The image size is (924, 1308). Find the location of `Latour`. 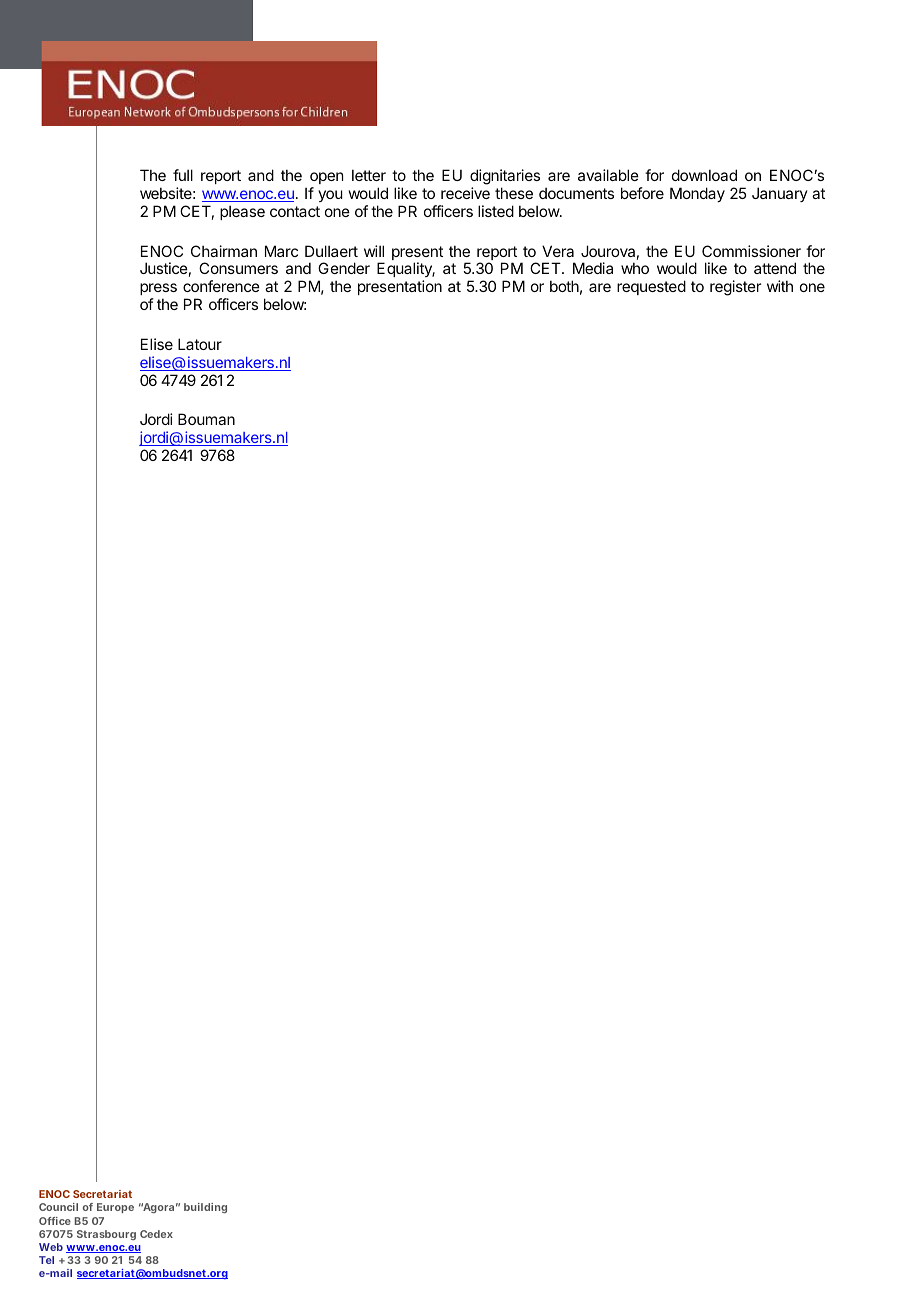

Latour is located at coordinates (200, 344).
